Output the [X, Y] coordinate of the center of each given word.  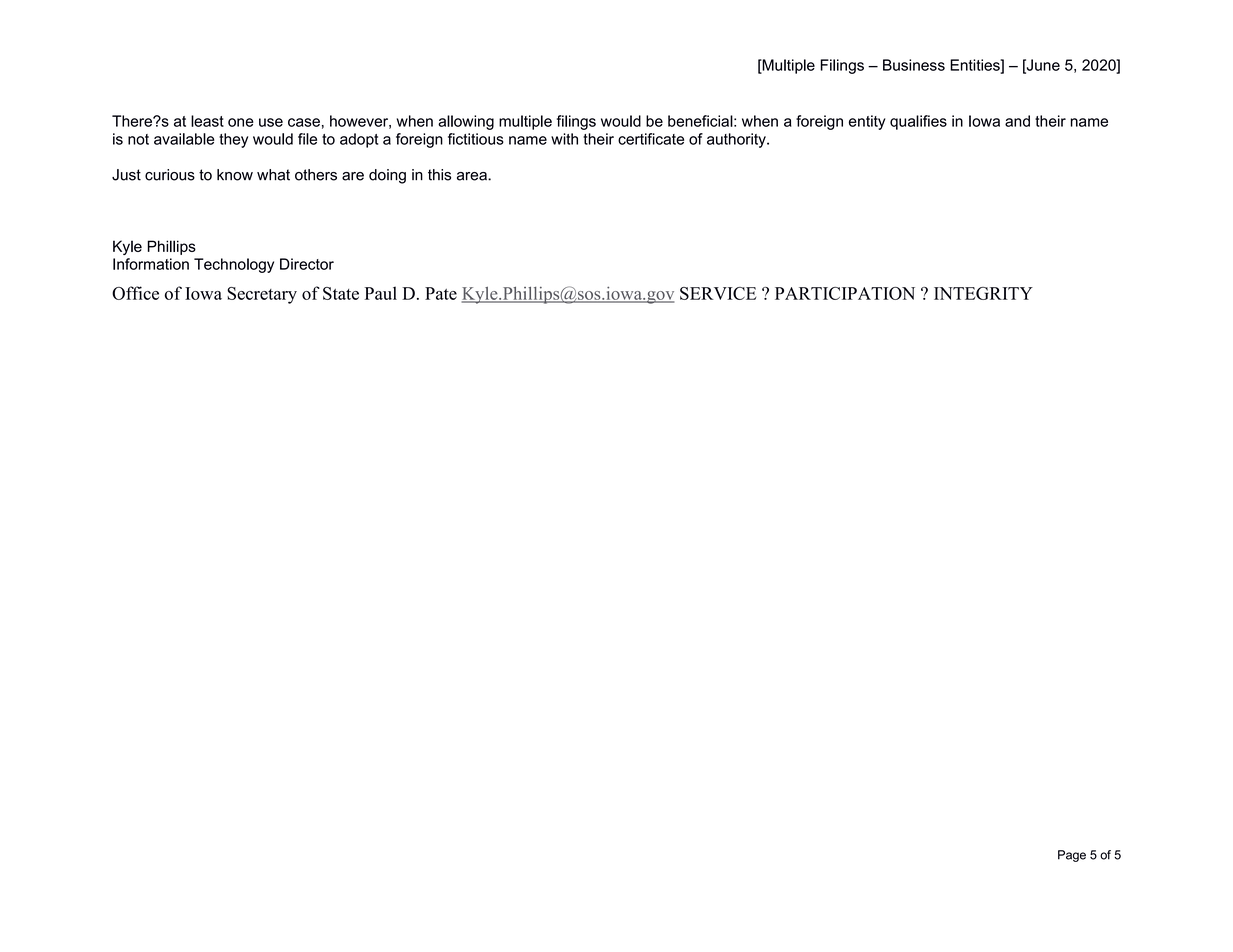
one [241, 122]
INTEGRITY [983, 293]
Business [914, 65]
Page [1072, 856]
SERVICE [718, 293]
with [564, 139]
